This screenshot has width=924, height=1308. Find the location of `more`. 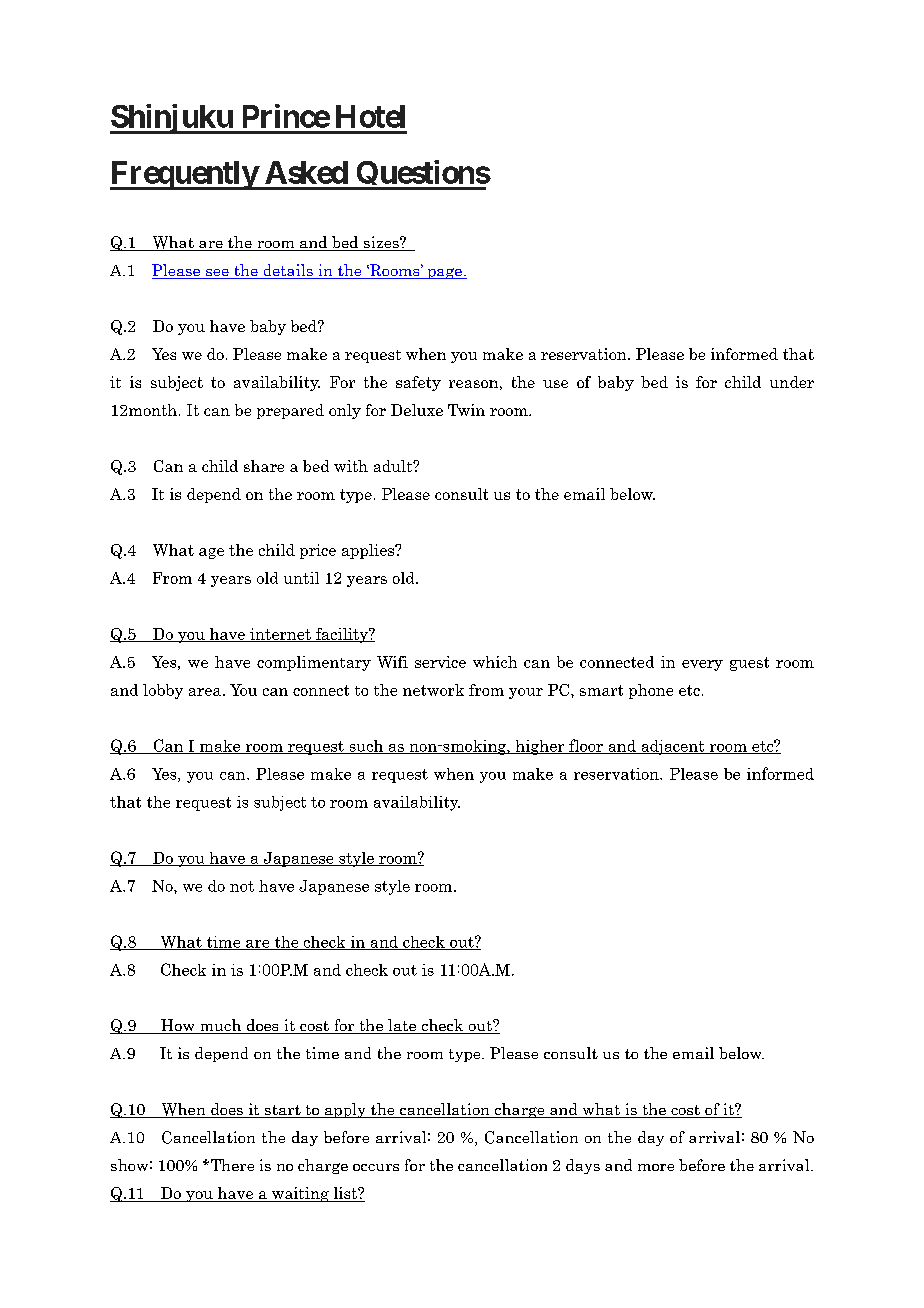

more is located at coordinates (656, 1167).
